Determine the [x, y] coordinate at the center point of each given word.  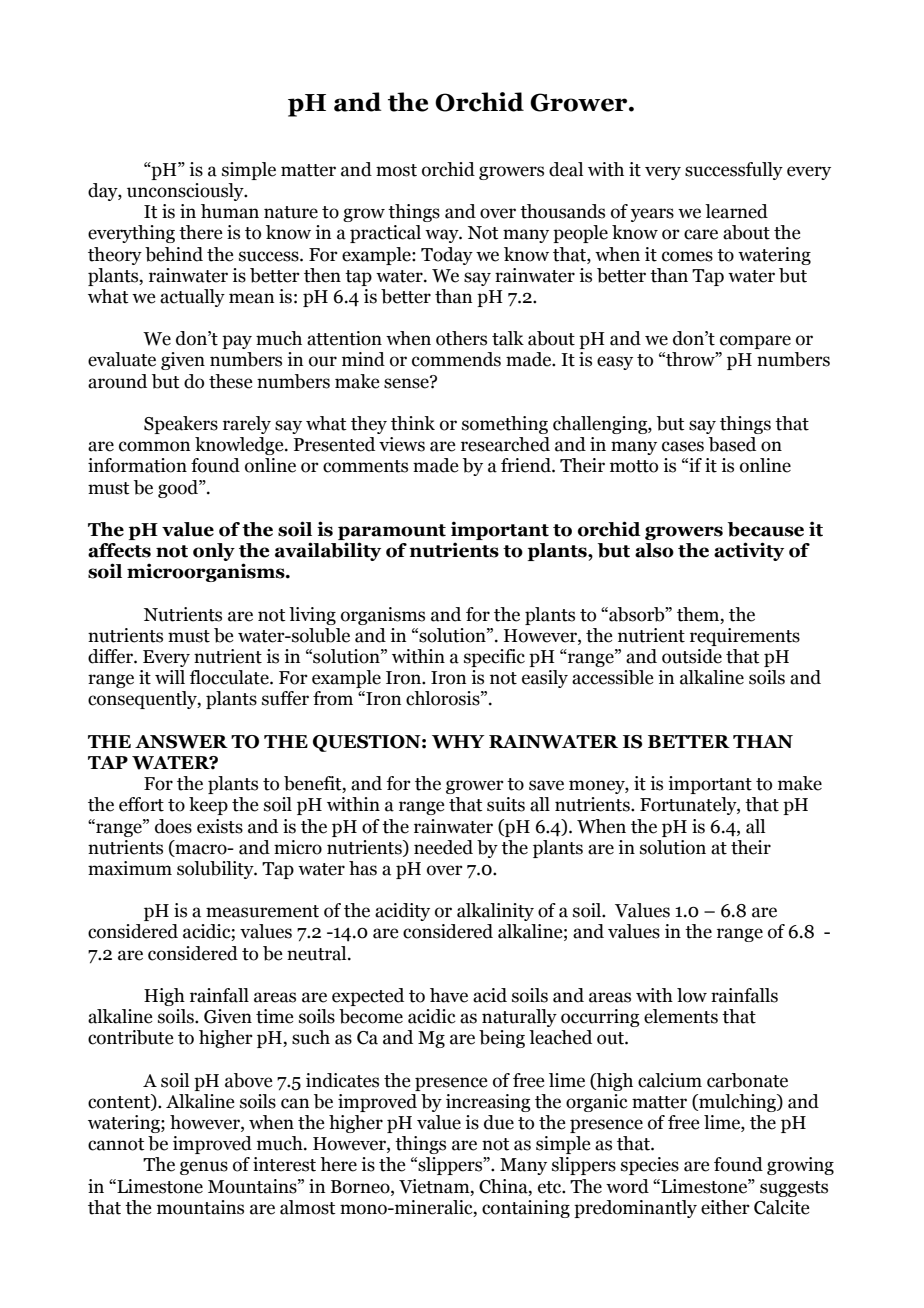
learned [736, 211]
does [173, 826]
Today [447, 256]
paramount [392, 532]
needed [443, 847]
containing [526, 1209]
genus [204, 1168]
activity [749, 551]
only [214, 552]
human [230, 211]
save [546, 785]
